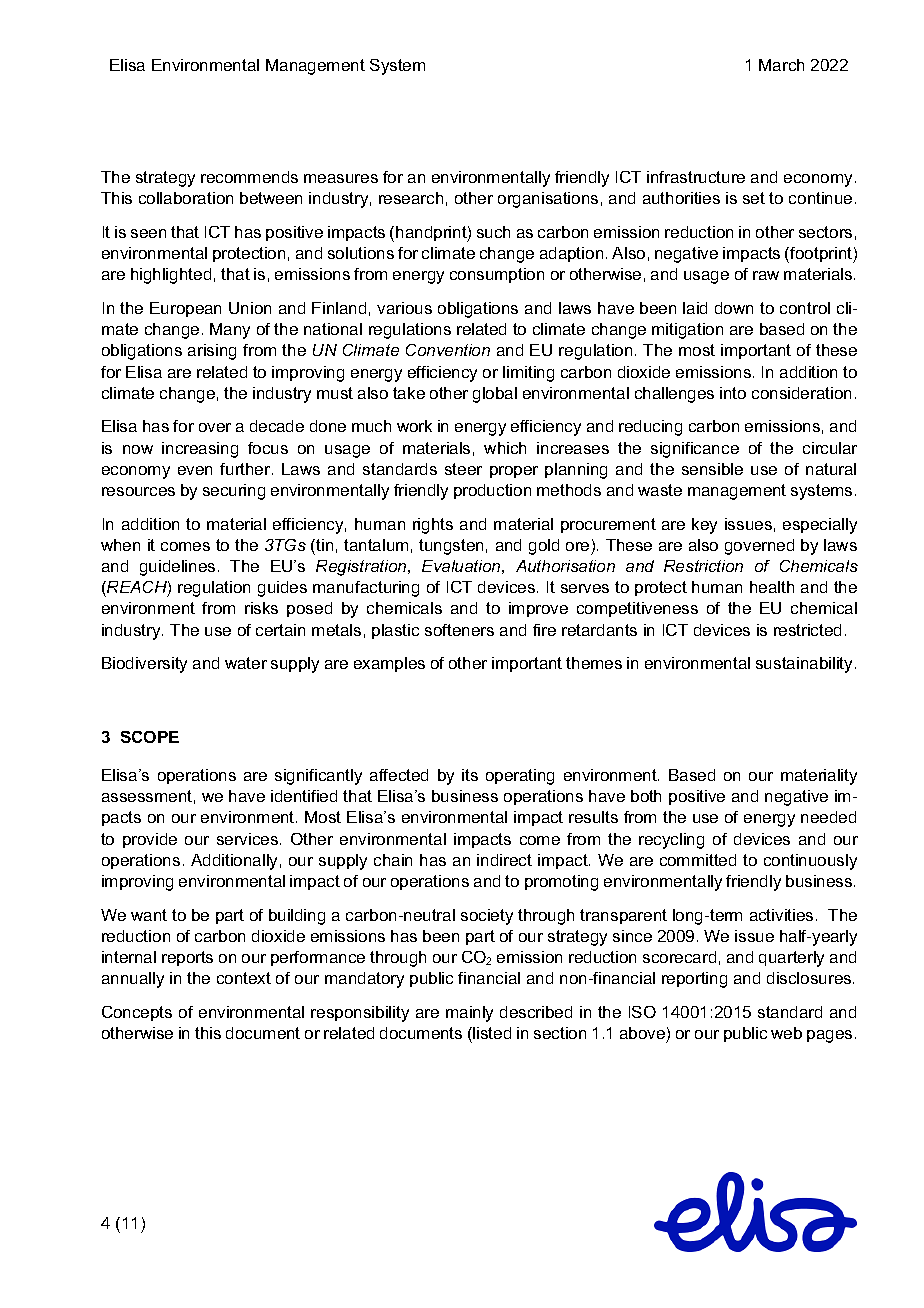  Describe the element at coordinates (244, 978) in the image. I see `context` at that location.
